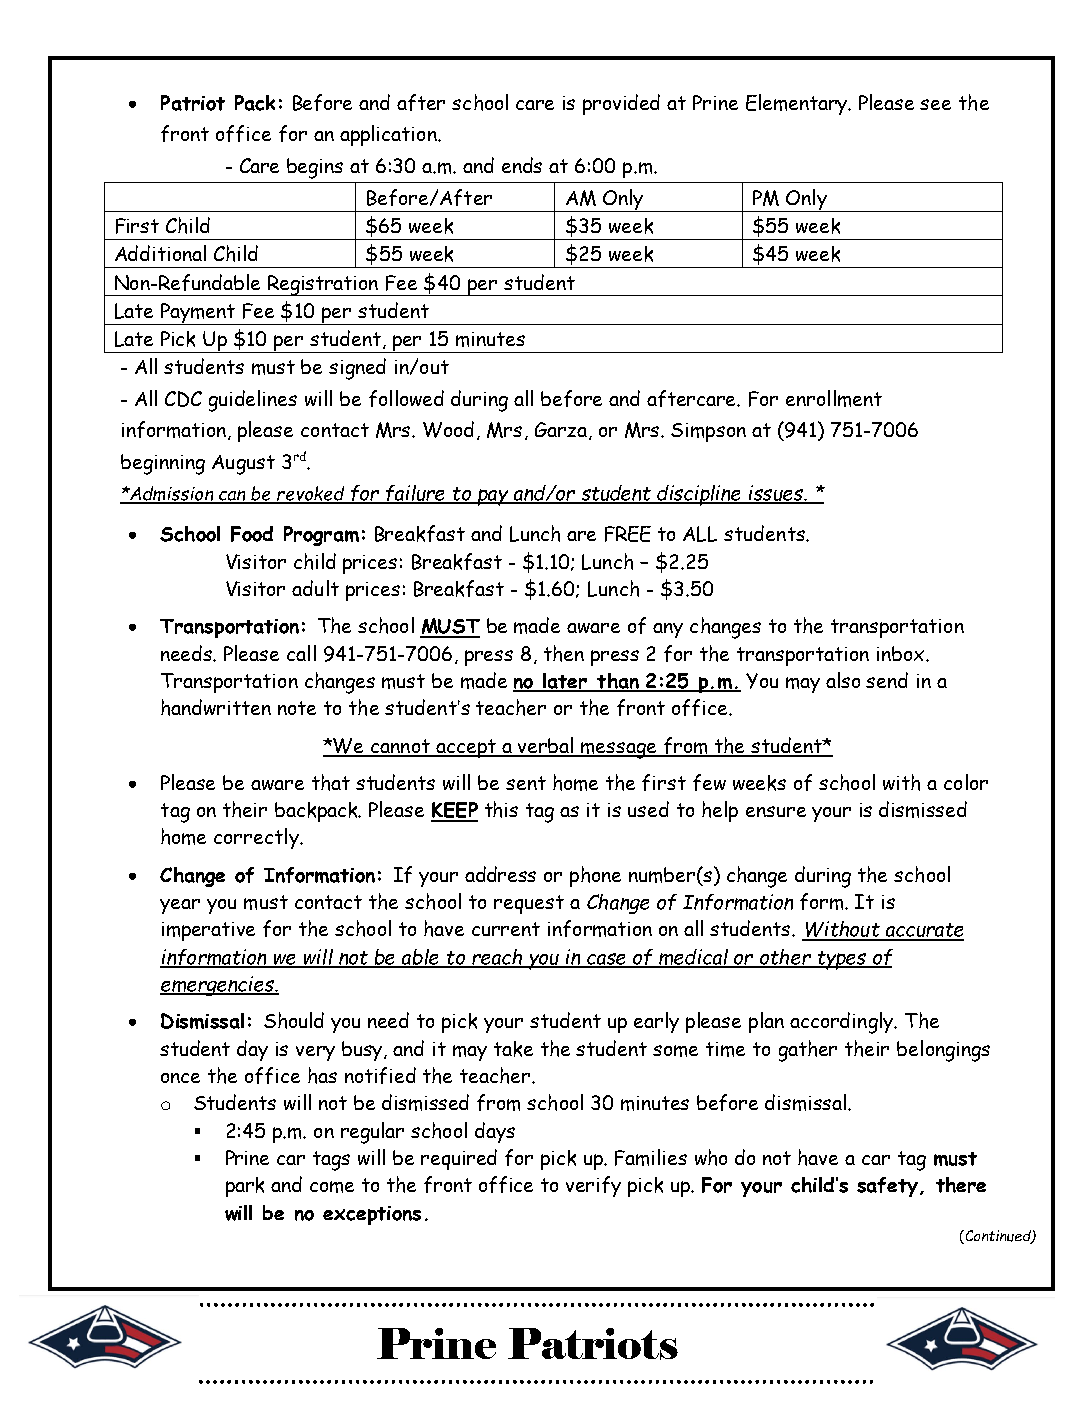 The height and width of the page is (1412, 1091). I want to click on verify, so click(593, 1186).
